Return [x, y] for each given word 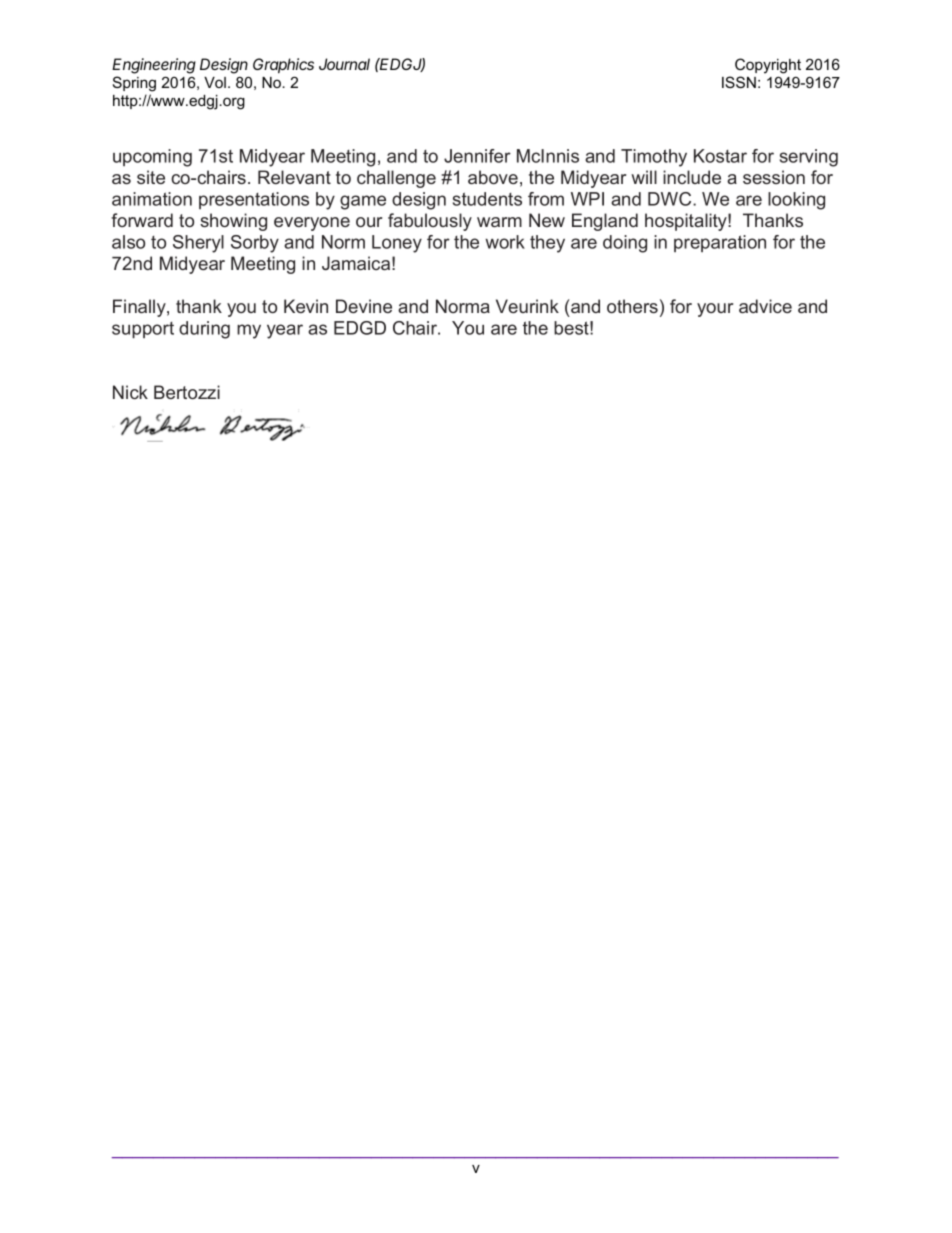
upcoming [152, 158]
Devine [364, 306]
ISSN [739, 82]
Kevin [306, 306]
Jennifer [477, 156]
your [715, 310]
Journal [344, 64]
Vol [215, 82]
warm [499, 222]
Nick [130, 392]
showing [233, 222]
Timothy [654, 158]
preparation [720, 243]
